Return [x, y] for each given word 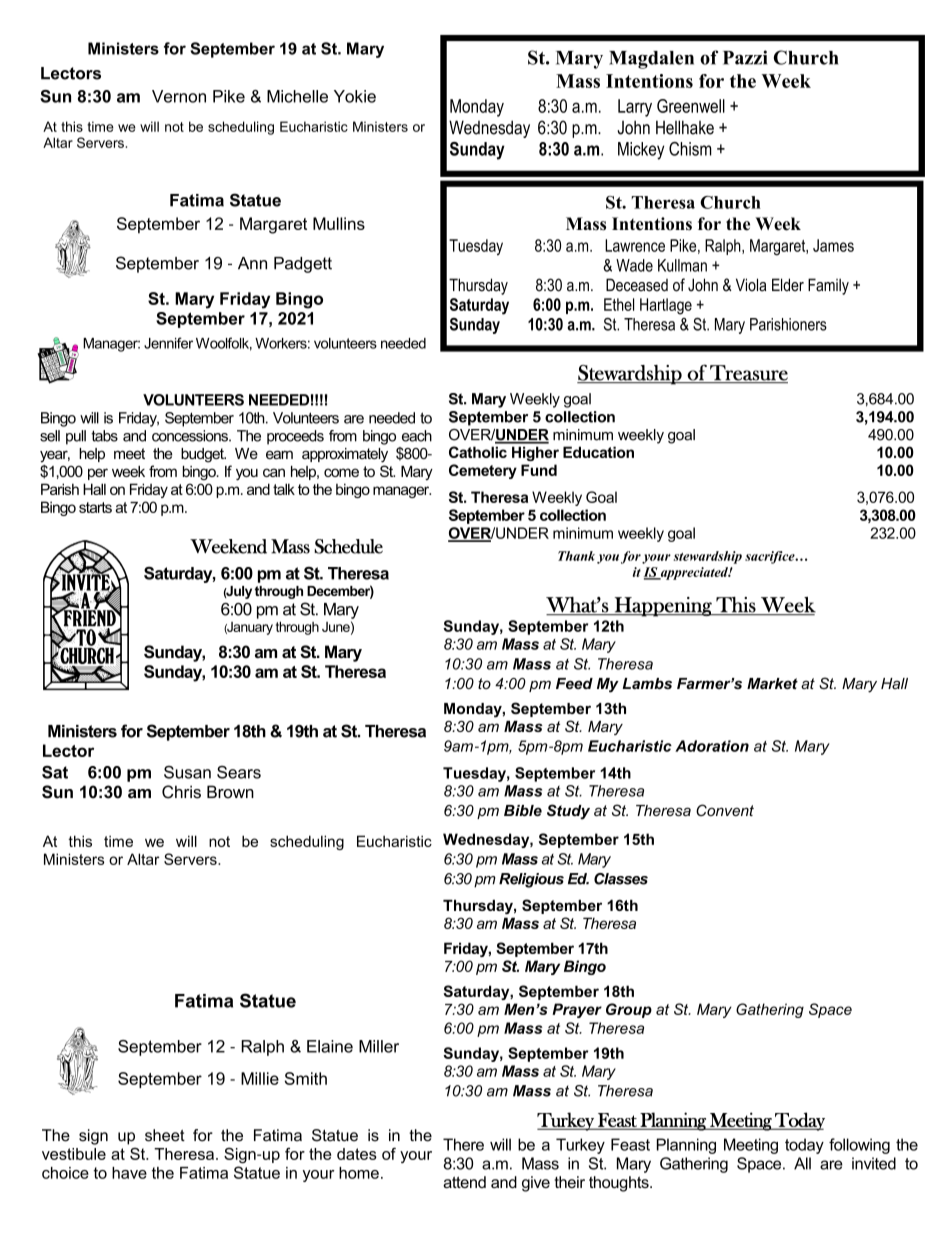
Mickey [641, 151]
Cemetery [483, 471]
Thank [576, 556]
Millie [260, 1078]
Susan [187, 772]
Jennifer [168, 343]
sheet [165, 1135]
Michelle [297, 96]
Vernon [179, 96]
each [417, 436]
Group [629, 1010]
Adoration [712, 746]
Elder [788, 285]
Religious [531, 880]
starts [95, 507]
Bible [523, 810]
